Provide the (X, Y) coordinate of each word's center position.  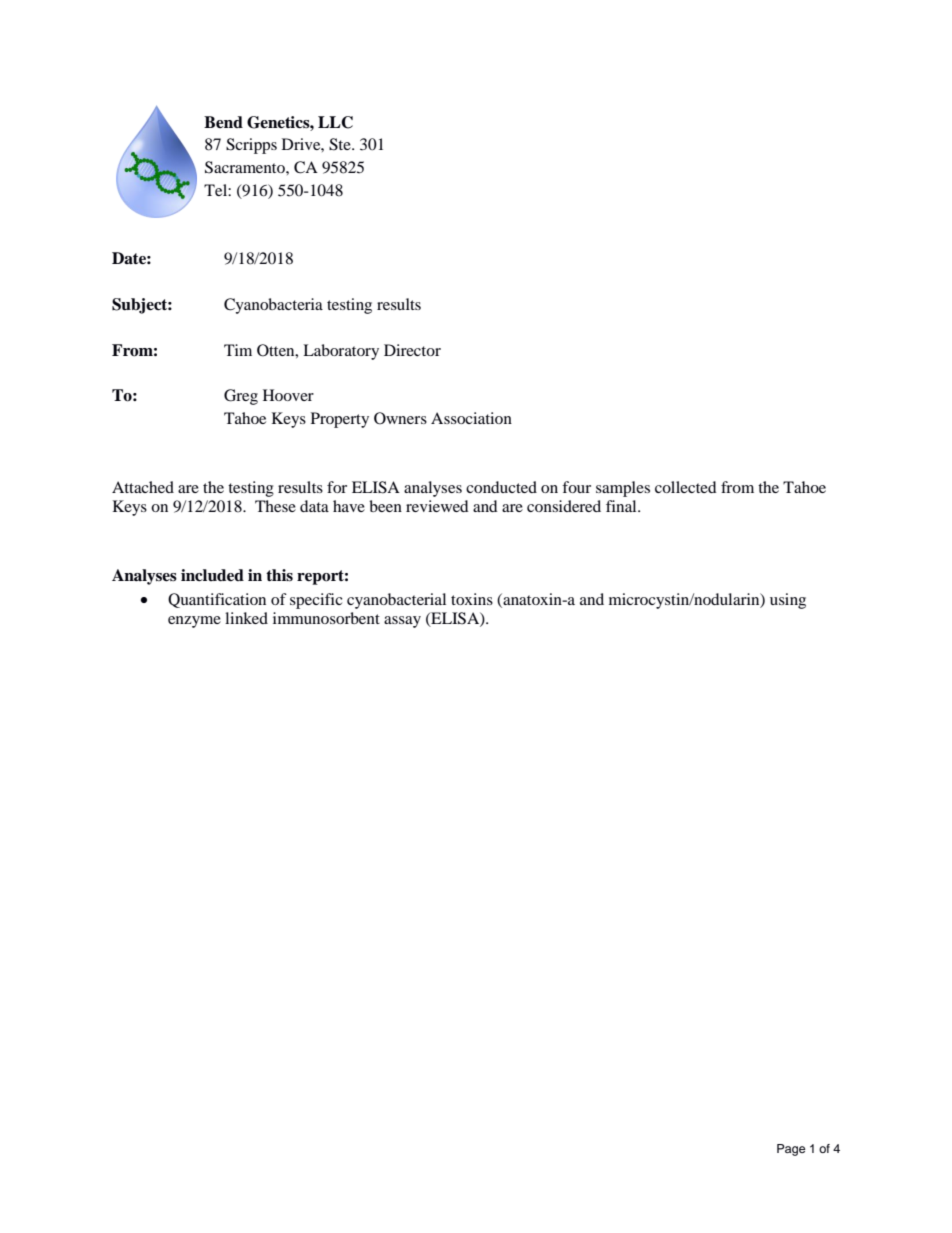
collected (686, 487)
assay (402, 622)
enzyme (194, 622)
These (275, 506)
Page (791, 1150)
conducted (501, 487)
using (788, 601)
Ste (341, 144)
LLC (335, 122)
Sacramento (246, 167)
